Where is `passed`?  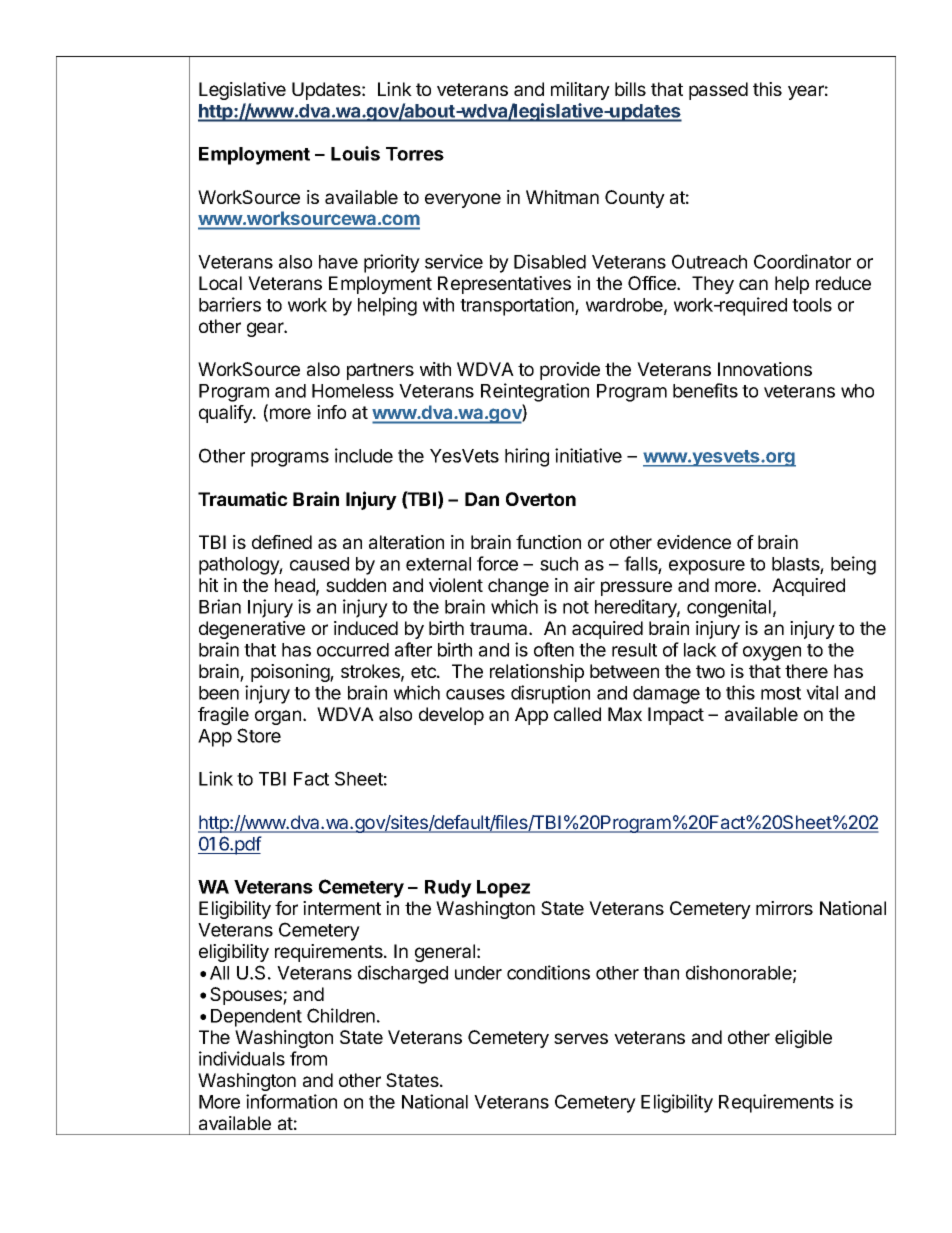 passed is located at coordinates (718, 91).
